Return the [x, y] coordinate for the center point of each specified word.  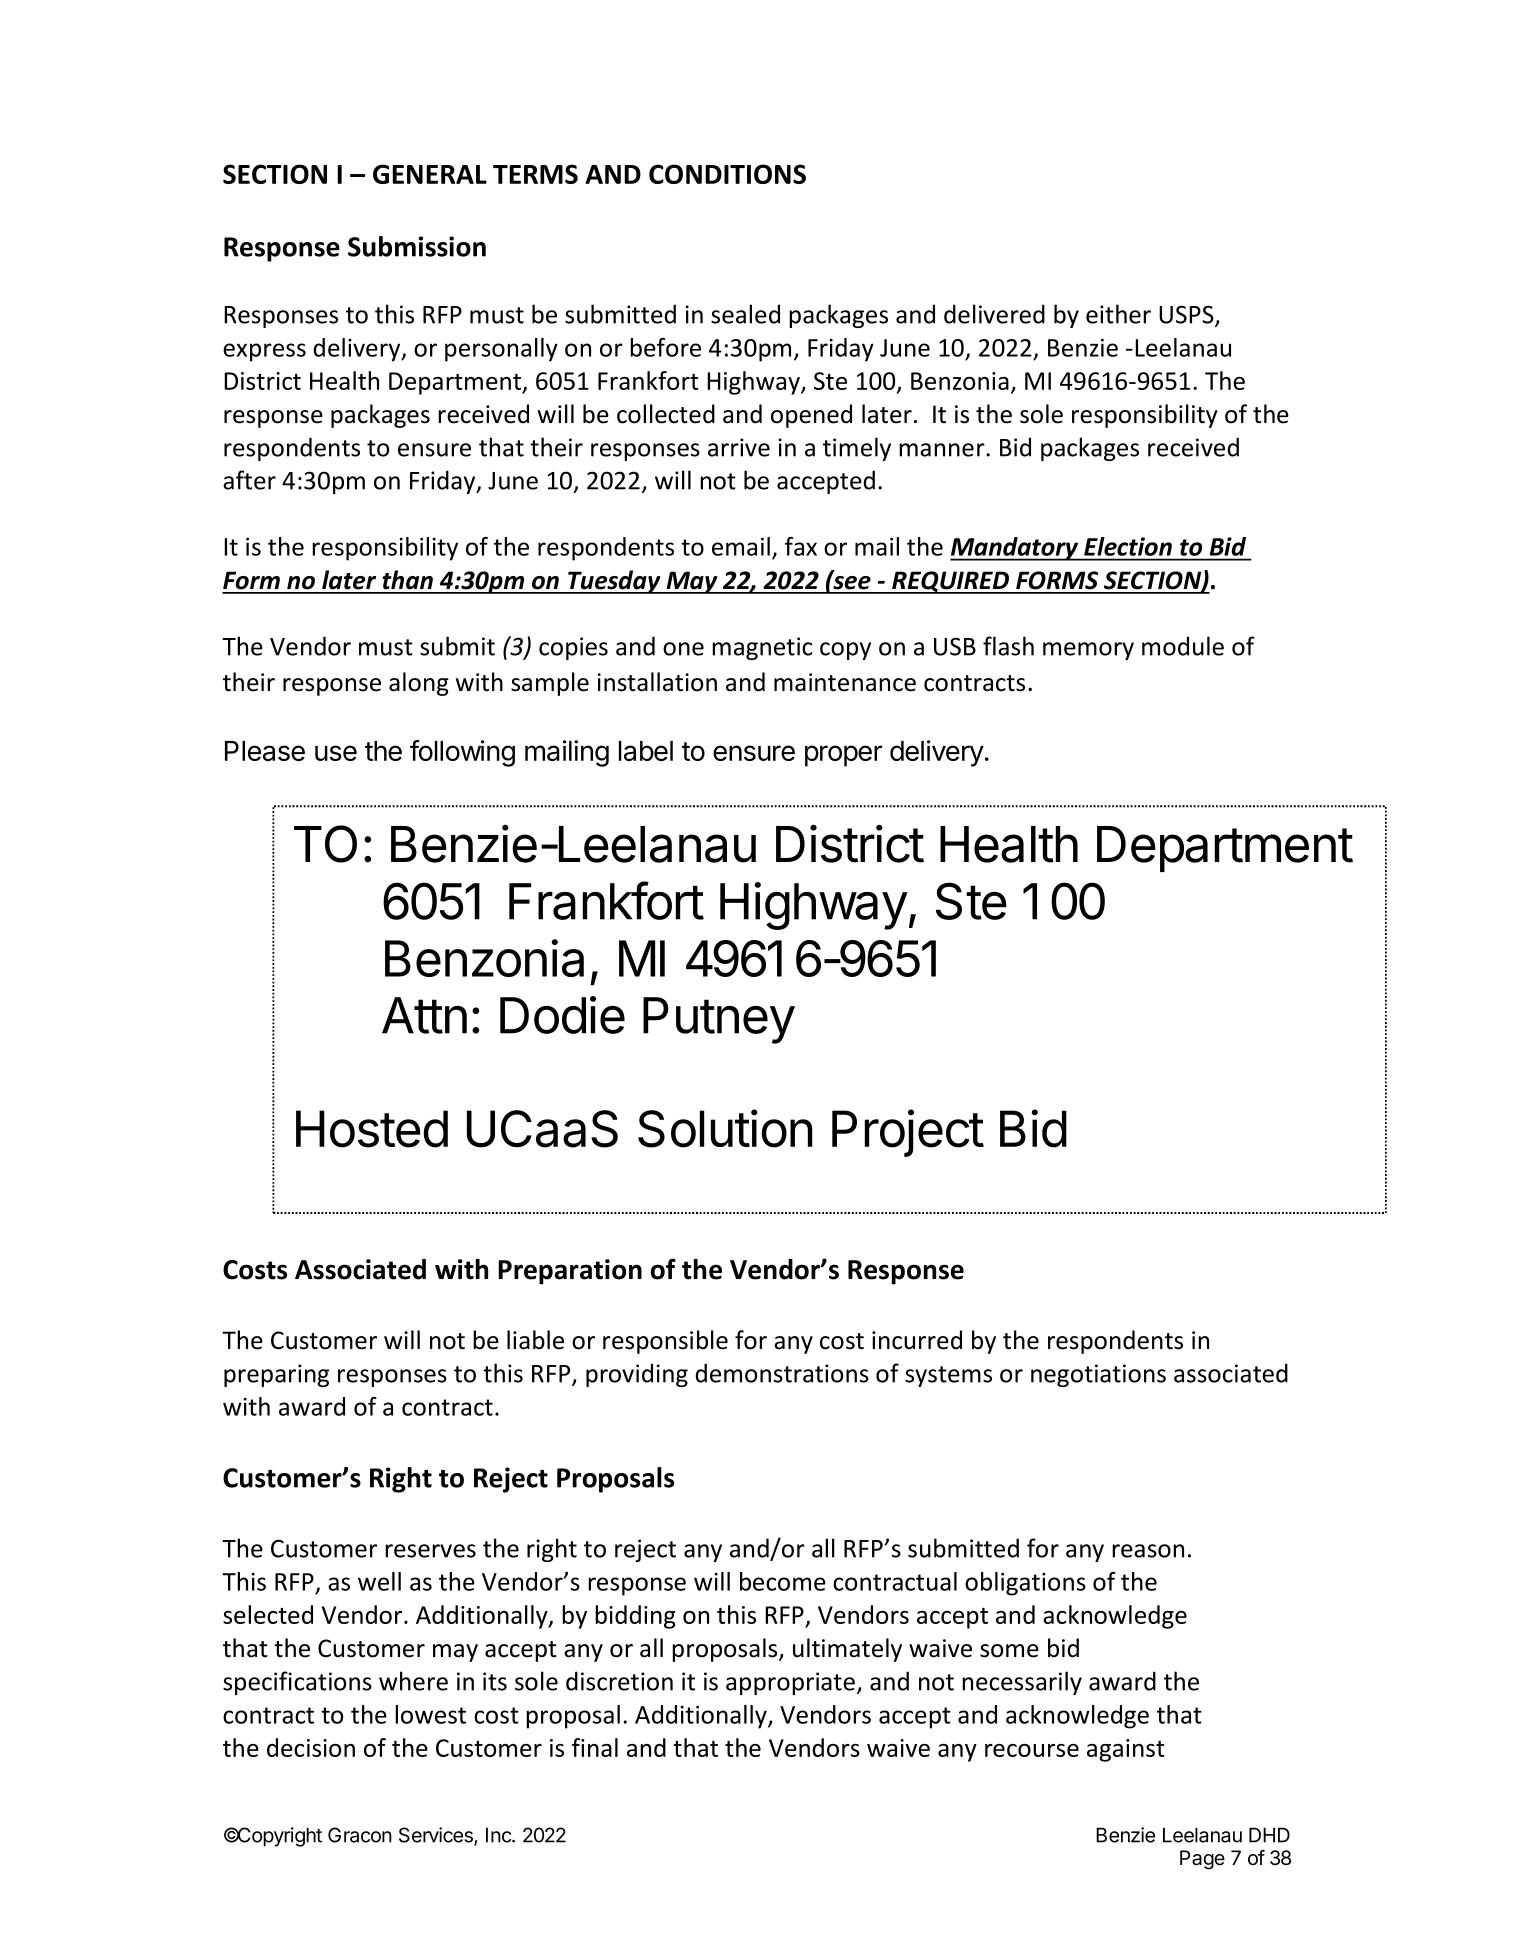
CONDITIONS [727, 174]
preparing [276, 1375]
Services [437, 1836]
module [1183, 646]
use [336, 753]
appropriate [790, 1683]
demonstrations [782, 1373]
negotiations [1098, 1375]
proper [843, 756]
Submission [417, 246]
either [1118, 314]
